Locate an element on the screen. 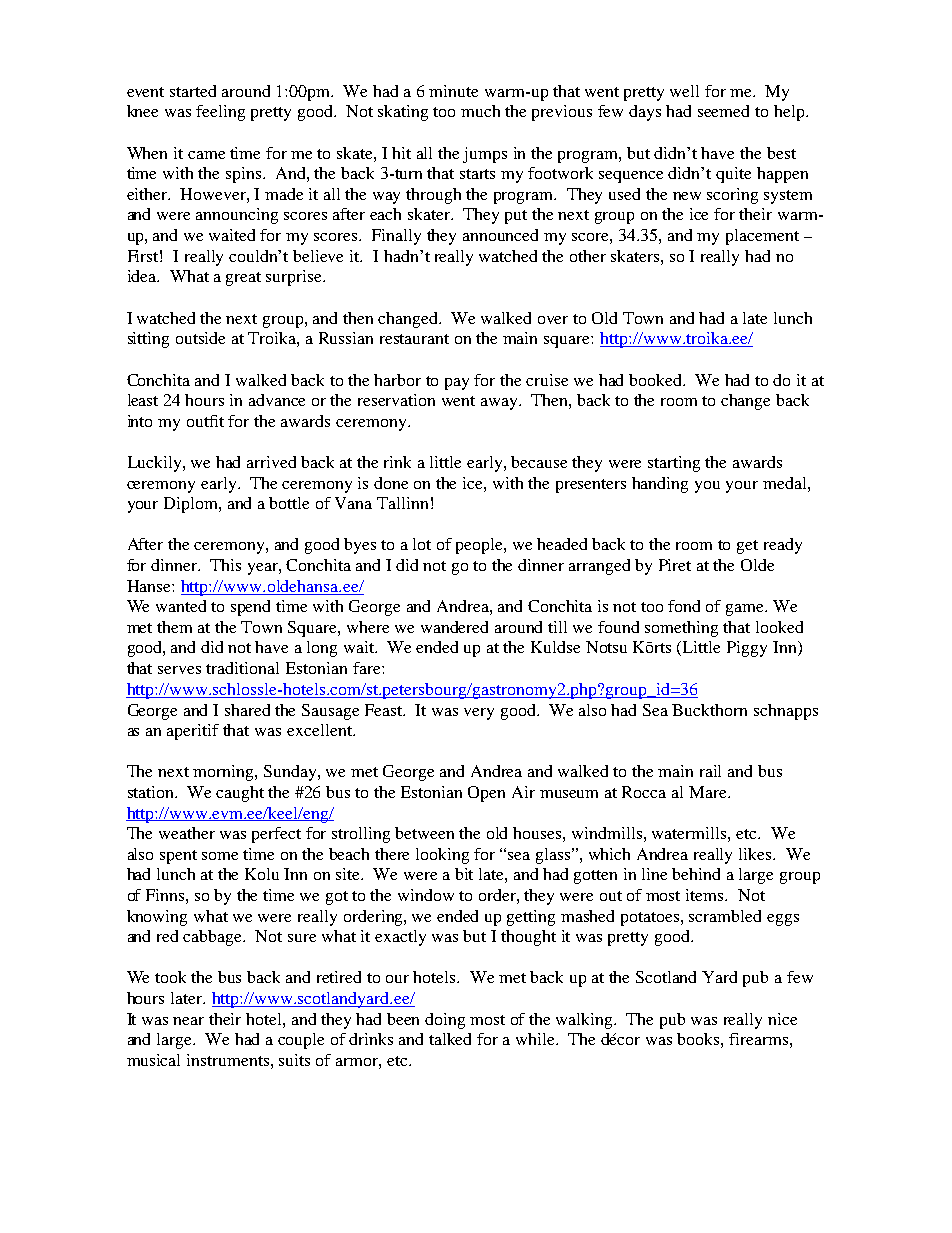 The height and width of the screenshot is (1233, 952). behind is located at coordinates (696, 874).
